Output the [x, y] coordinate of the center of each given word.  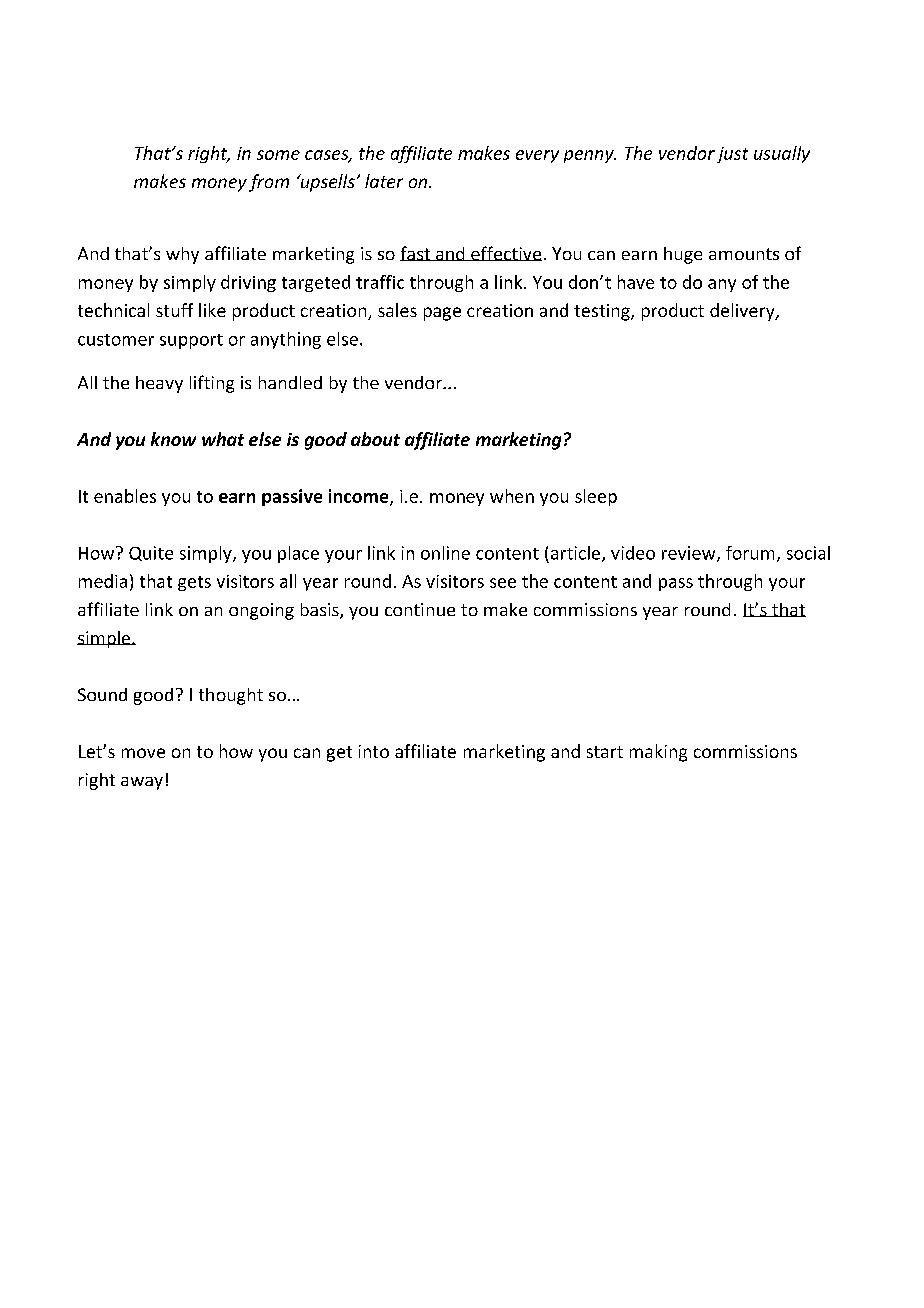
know [173, 439]
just [732, 155]
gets [194, 583]
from [269, 183]
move [143, 753]
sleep [596, 497]
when [512, 496]
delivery [743, 312]
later [384, 181]
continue [420, 609]
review [690, 554]
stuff [174, 310]
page [442, 314]
